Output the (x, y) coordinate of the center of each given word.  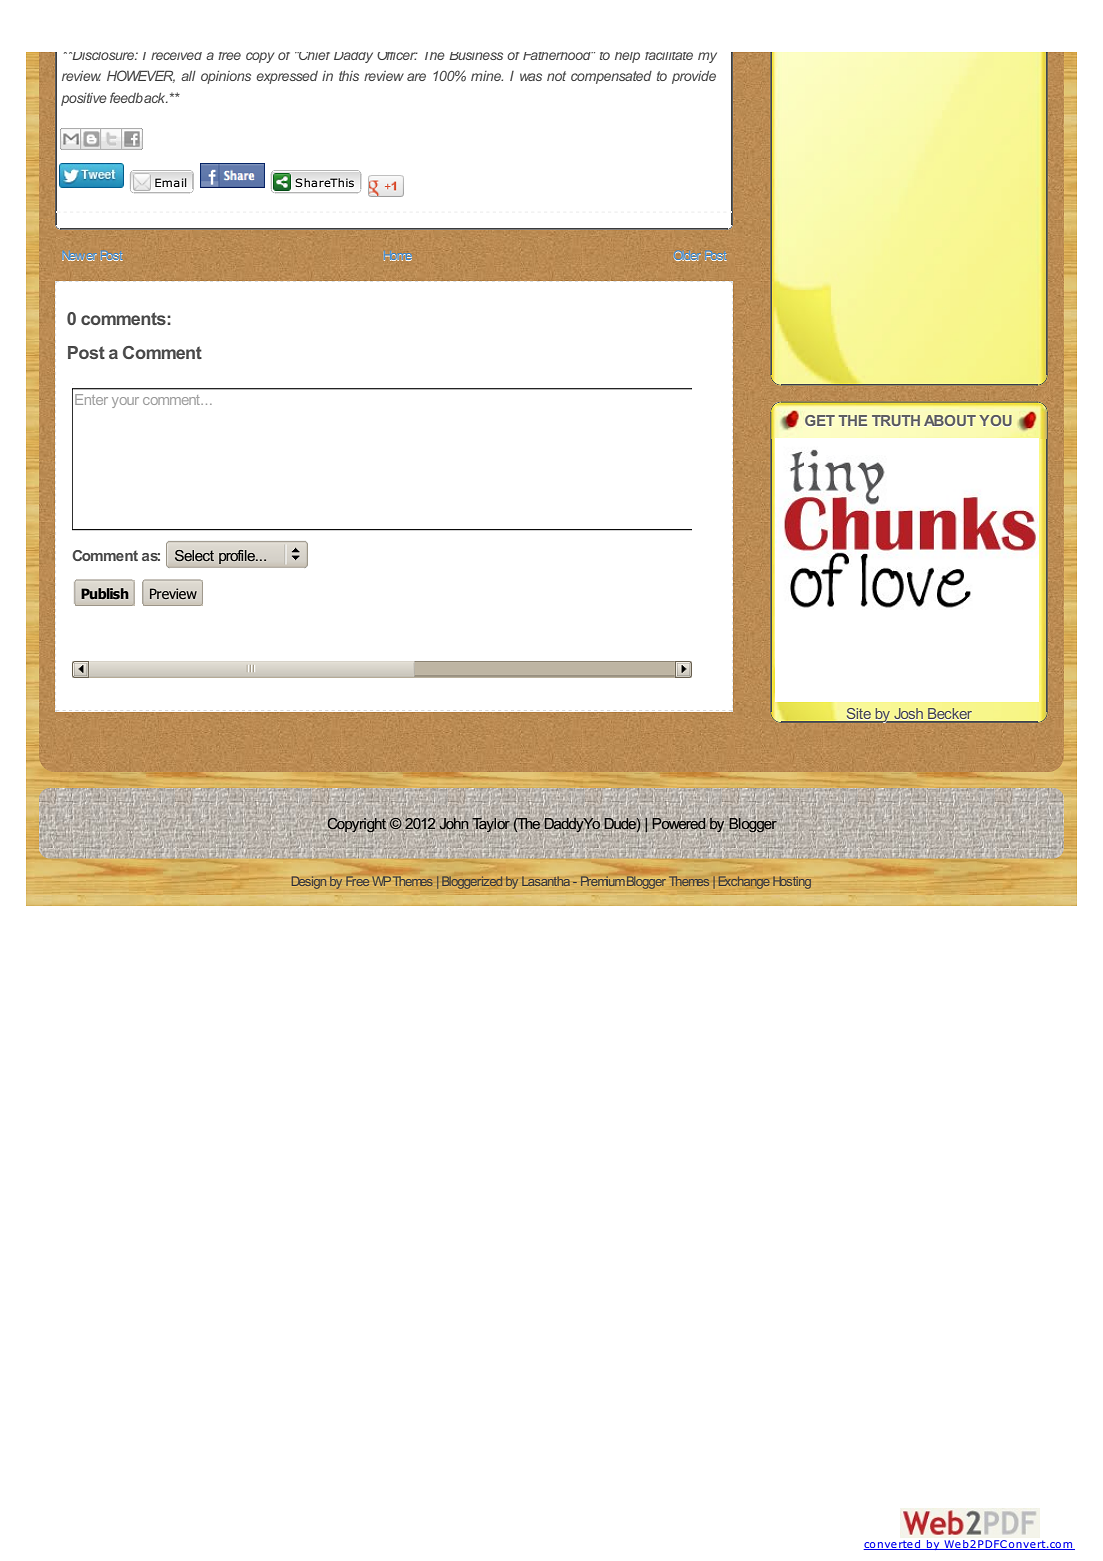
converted (893, 1545)
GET (820, 420)
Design (309, 882)
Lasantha (546, 881)
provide (694, 77)
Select (194, 555)
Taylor (491, 824)
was (531, 77)
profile (238, 557)
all (188, 76)
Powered (679, 824)
